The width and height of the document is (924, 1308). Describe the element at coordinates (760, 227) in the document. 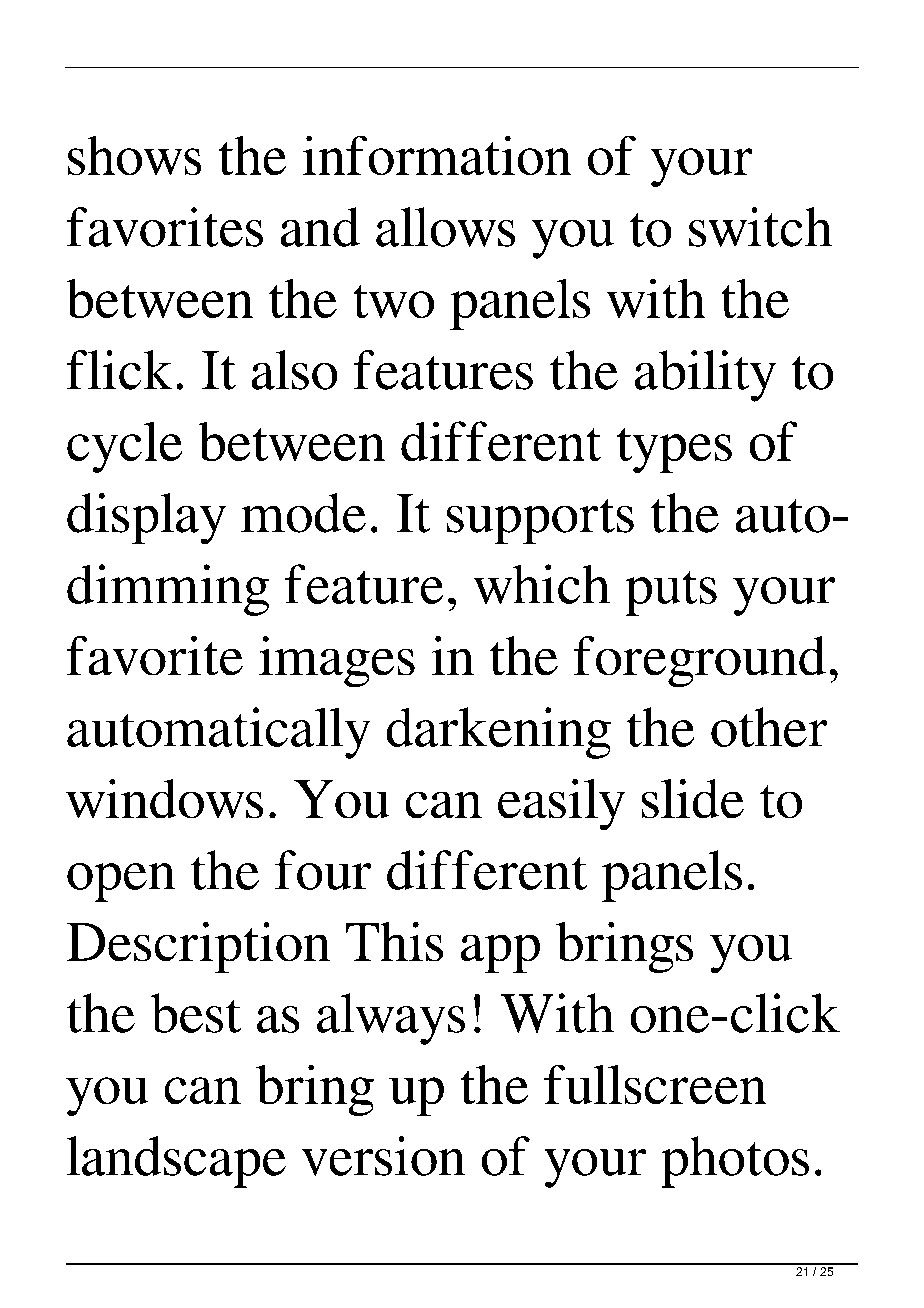

I see `switch` at that location.
